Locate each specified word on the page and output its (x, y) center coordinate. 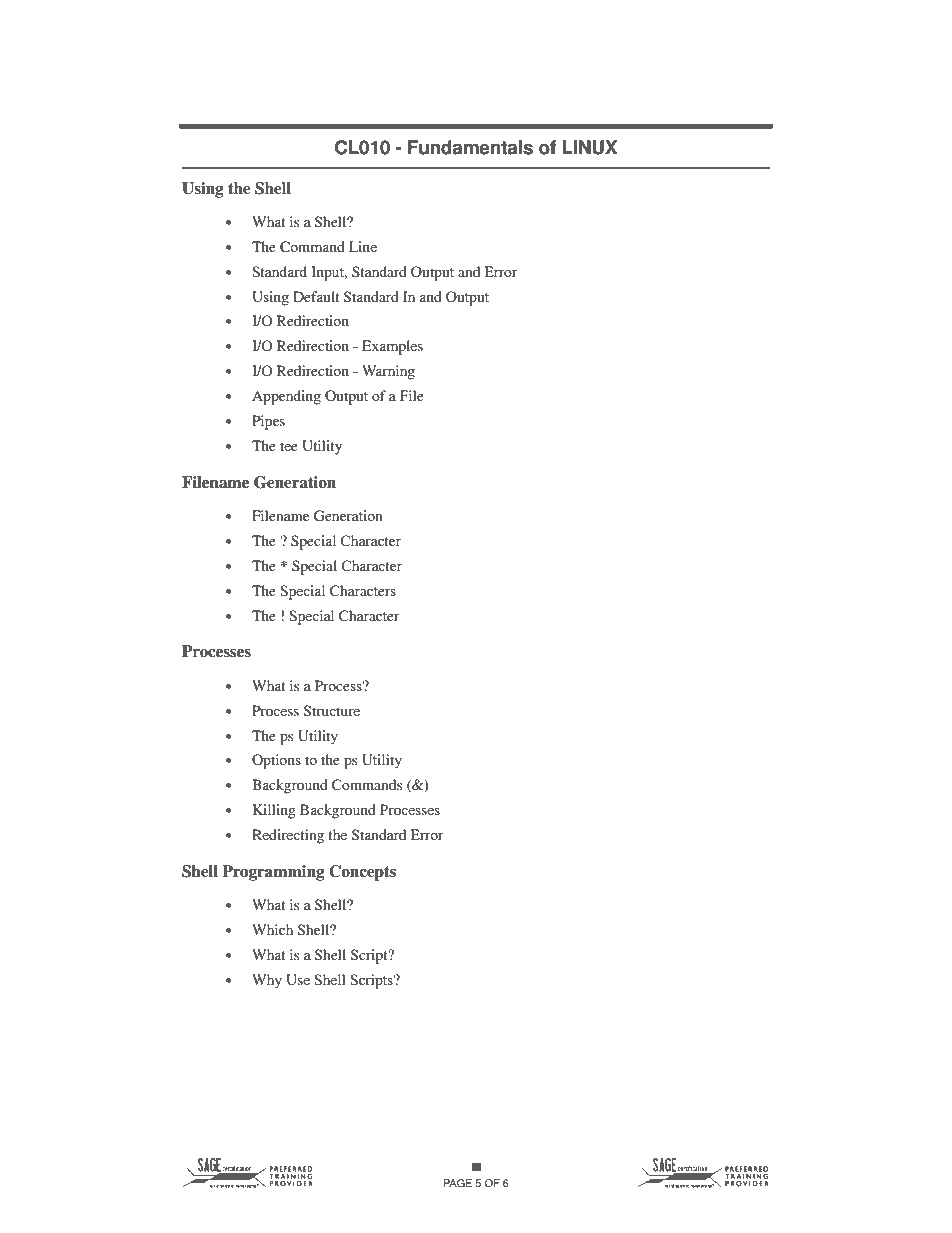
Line (363, 246)
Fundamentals (470, 147)
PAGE (458, 1183)
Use (298, 980)
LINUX (589, 147)
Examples (392, 347)
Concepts (362, 873)
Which (272, 929)
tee (289, 446)
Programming (273, 873)
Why (267, 981)
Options (276, 761)
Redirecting (288, 836)
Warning (388, 372)
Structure (332, 710)
